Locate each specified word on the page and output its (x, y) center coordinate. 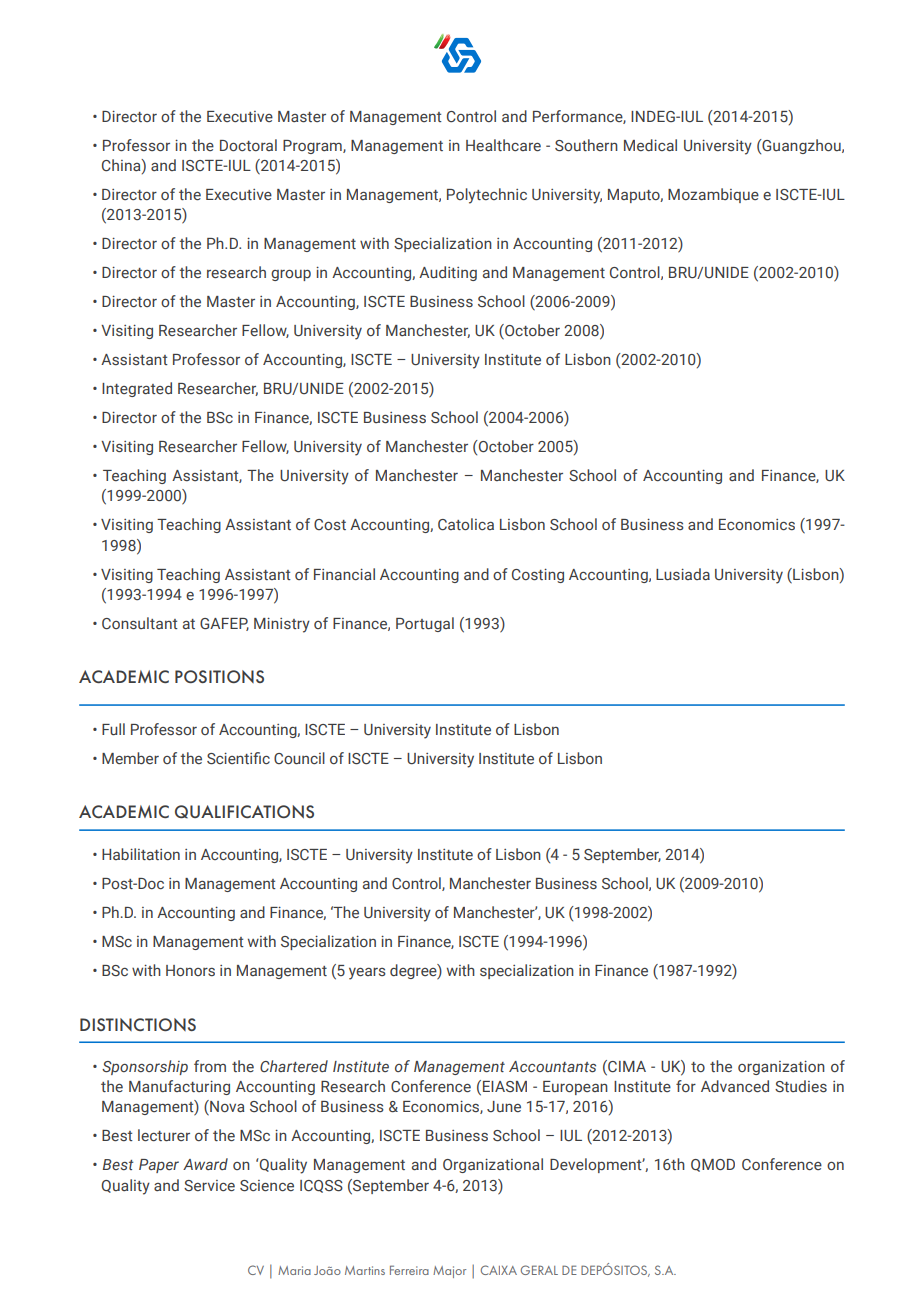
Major (449, 1272)
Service (209, 1185)
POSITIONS (219, 676)
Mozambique (713, 195)
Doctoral (248, 145)
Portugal (425, 624)
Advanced (735, 1086)
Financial (344, 574)
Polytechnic (487, 196)
